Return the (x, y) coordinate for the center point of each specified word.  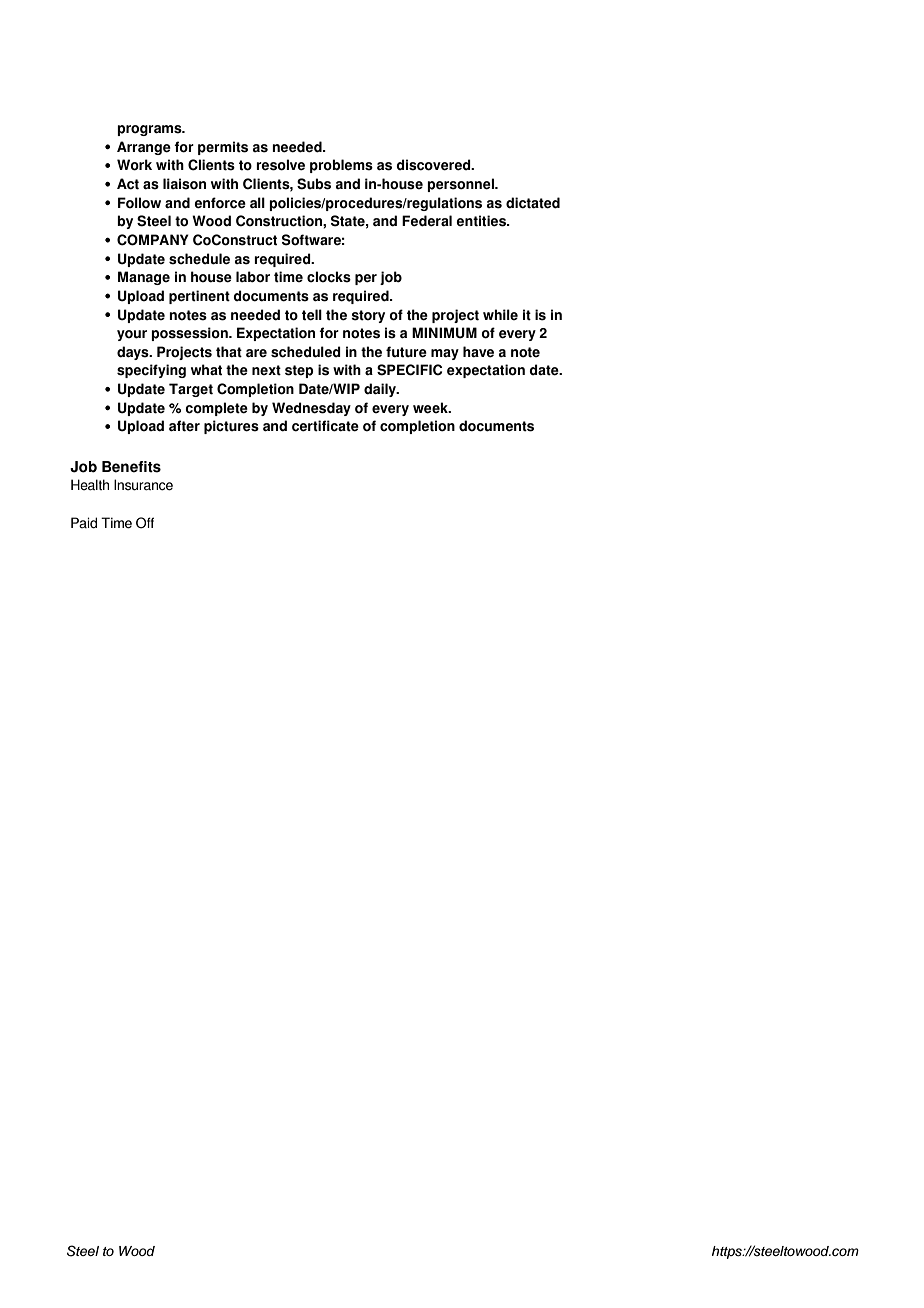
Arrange (144, 148)
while (500, 314)
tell (312, 315)
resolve (280, 165)
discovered (434, 165)
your (132, 335)
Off (145, 523)
